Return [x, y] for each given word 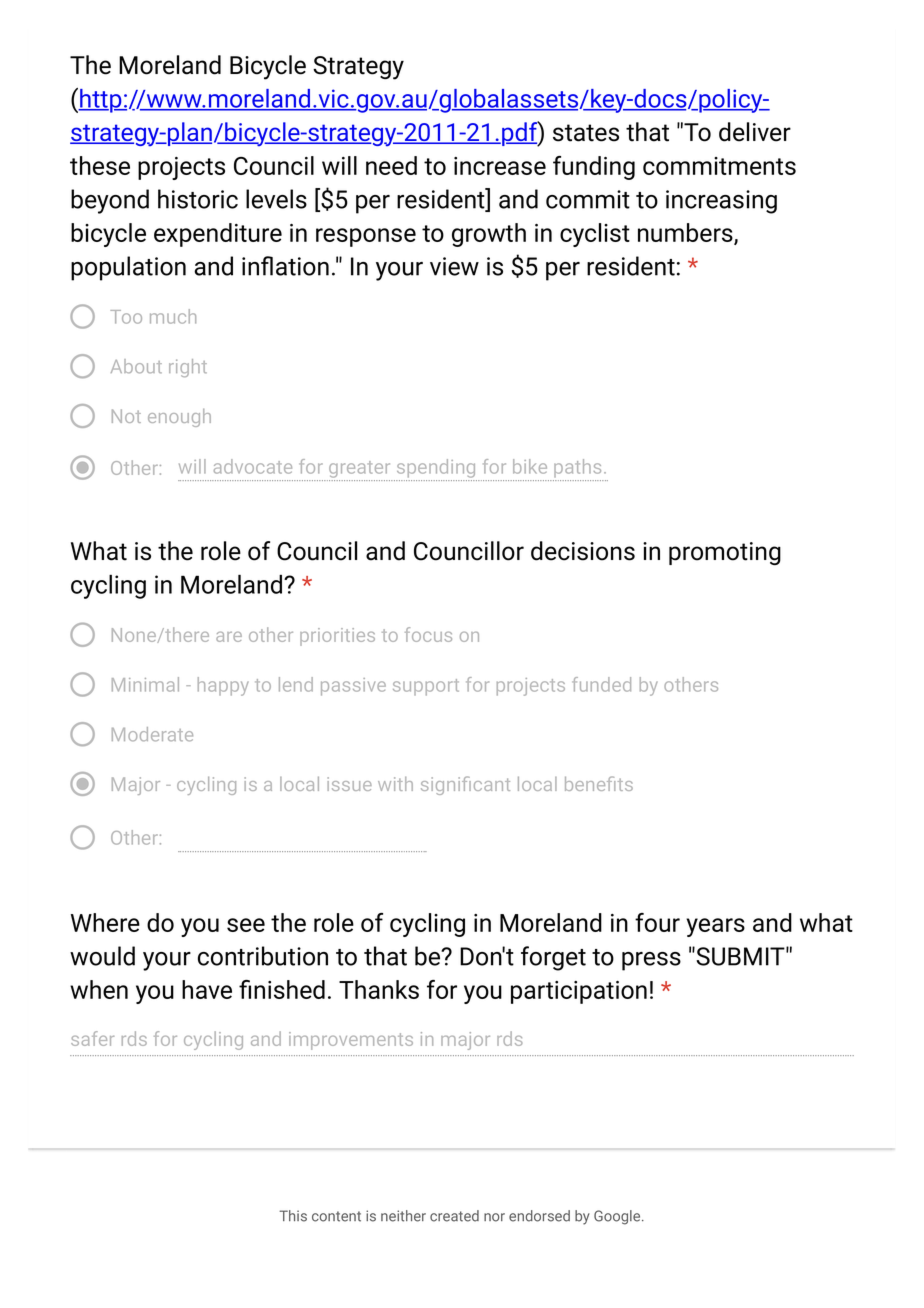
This [293, 1216]
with [395, 784]
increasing [721, 202]
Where [105, 922]
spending [436, 468]
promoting [725, 553]
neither [403, 1216]
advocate [253, 466]
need [391, 165]
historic [198, 199]
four [657, 922]
